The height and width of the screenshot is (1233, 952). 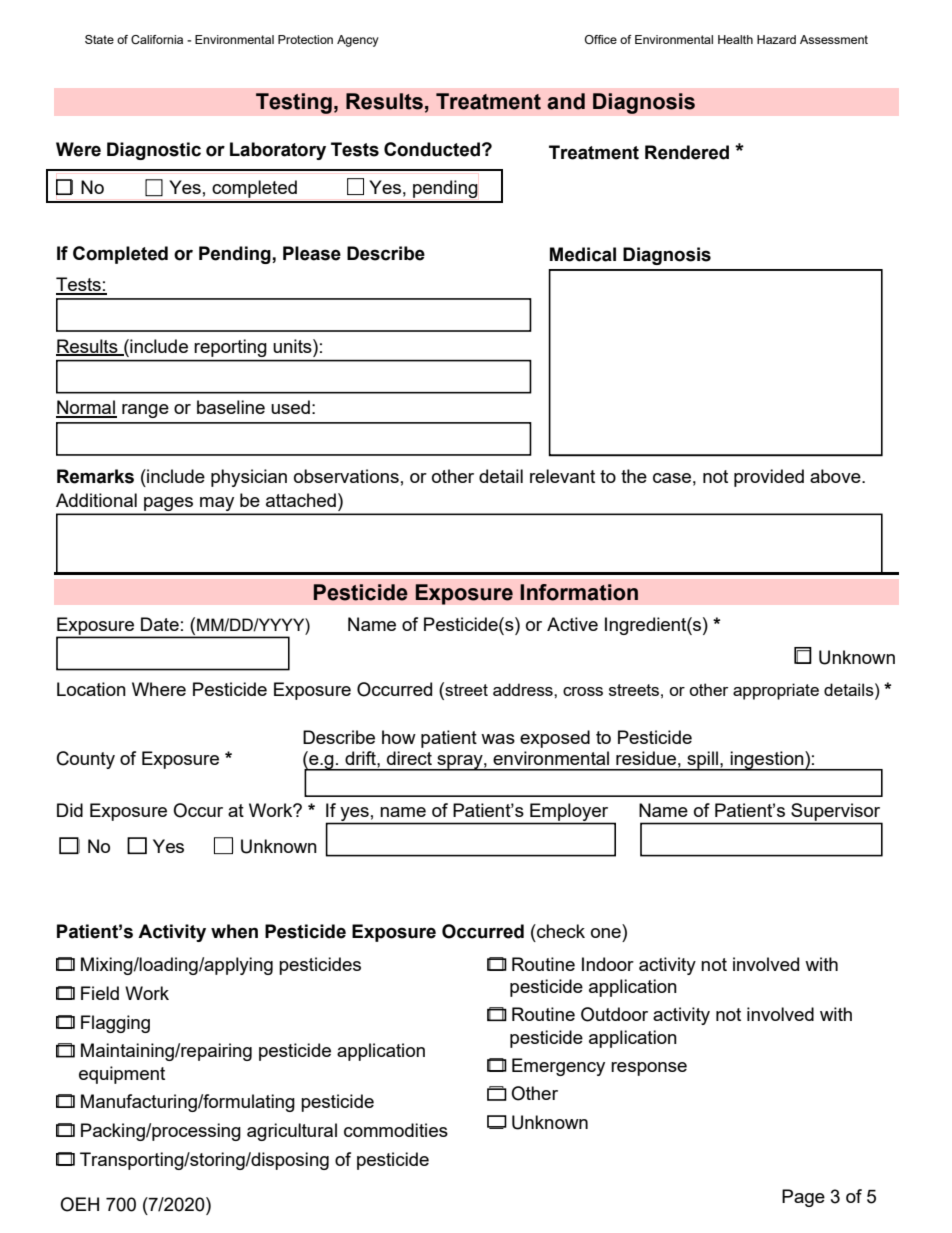 What do you see at coordinates (122, 1075) in the screenshot?
I see `equipment` at bounding box center [122, 1075].
